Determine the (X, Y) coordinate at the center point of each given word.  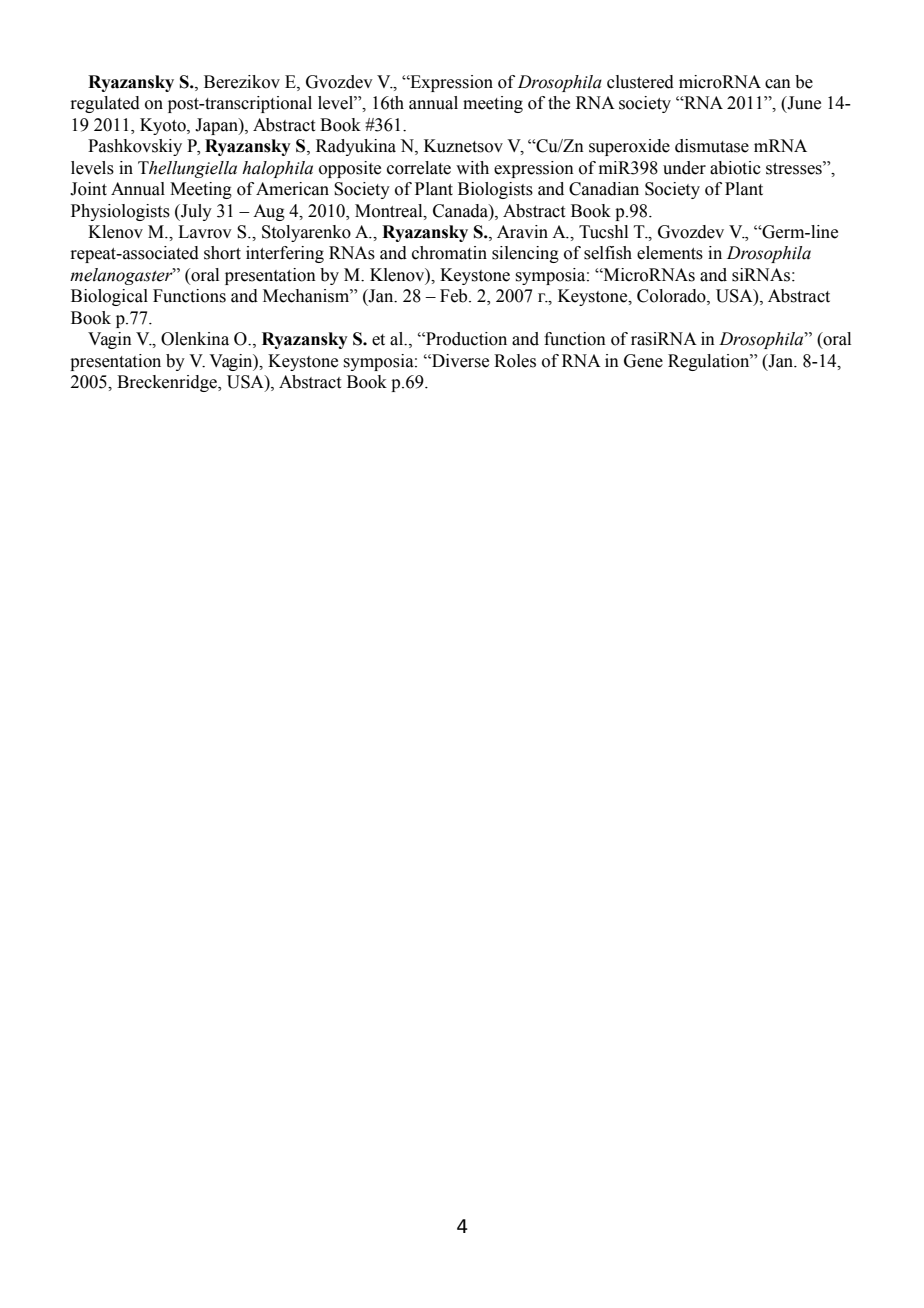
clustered (640, 82)
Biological (109, 297)
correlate (419, 168)
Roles (515, 361)
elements (670, 253)
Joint (88, 189)
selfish (608, 253)
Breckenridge (168, 383)
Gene (643, 361)
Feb (455, 296)
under (684, 168)
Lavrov (205, 232)
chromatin (449, 253)
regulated (105, 104)
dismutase (712, 146)
